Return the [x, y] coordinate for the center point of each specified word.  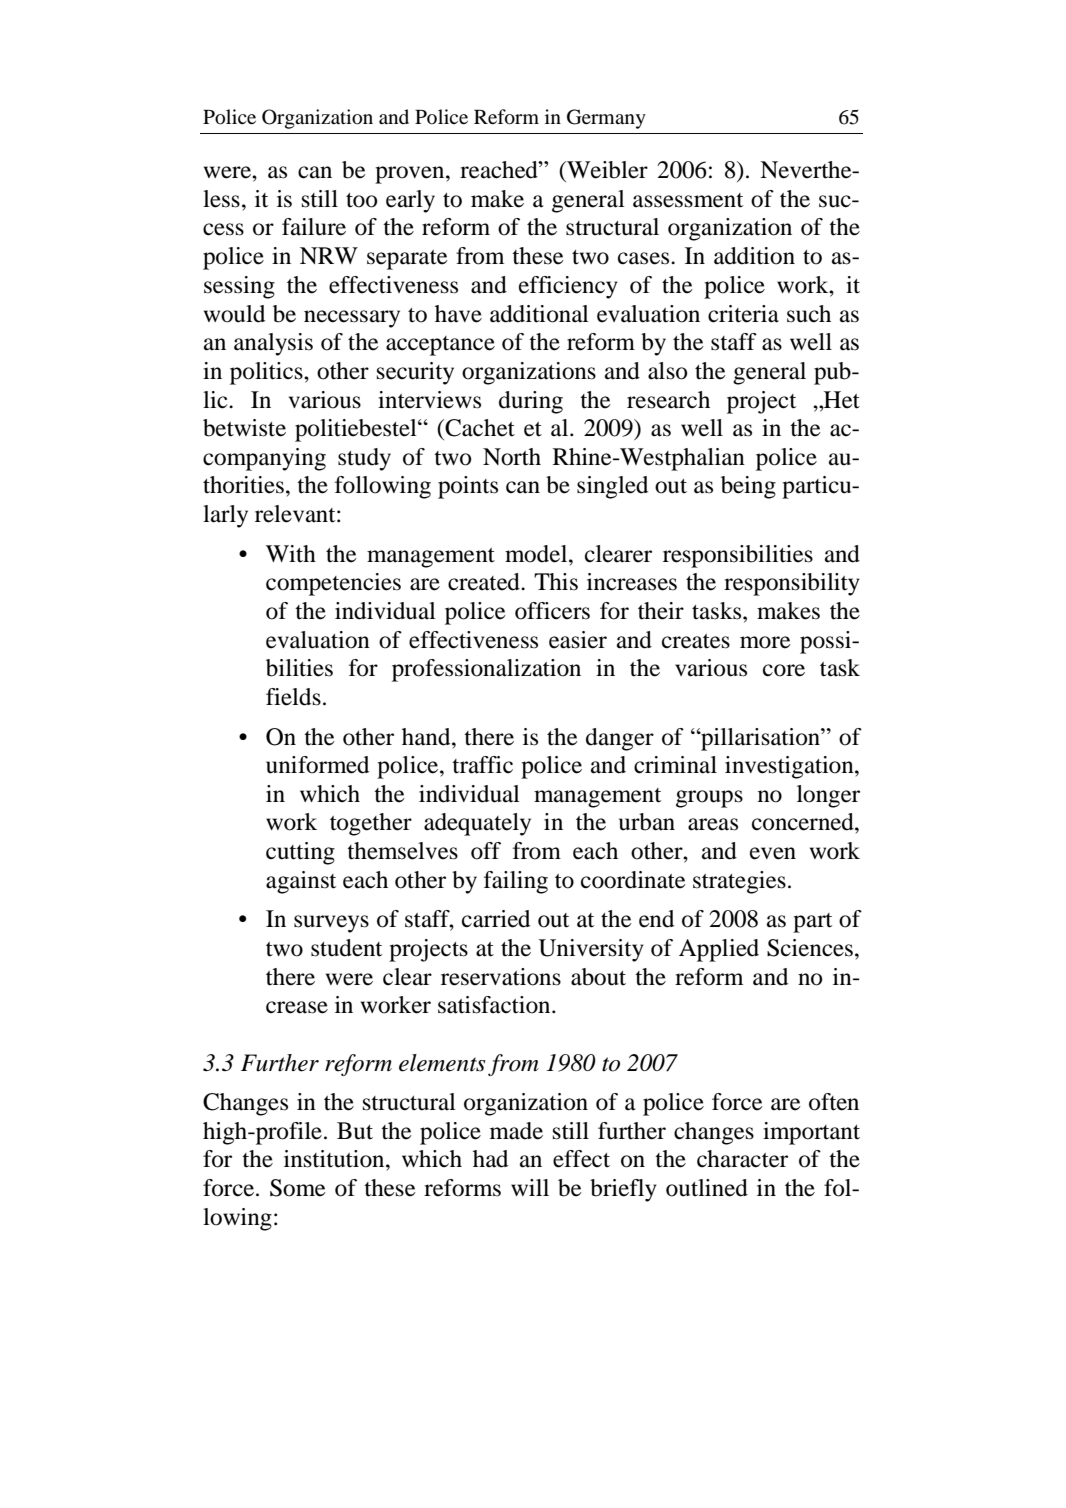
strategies [739, 882]
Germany [606, 119]
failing [516, 882]
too [361, 200]
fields [293, 697]
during [531, 402]
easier [578, 640]
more [765, 642]
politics [267, 373]
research [668, 400]
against [301, 882]
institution [335, 1159]
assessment [688, 200]
